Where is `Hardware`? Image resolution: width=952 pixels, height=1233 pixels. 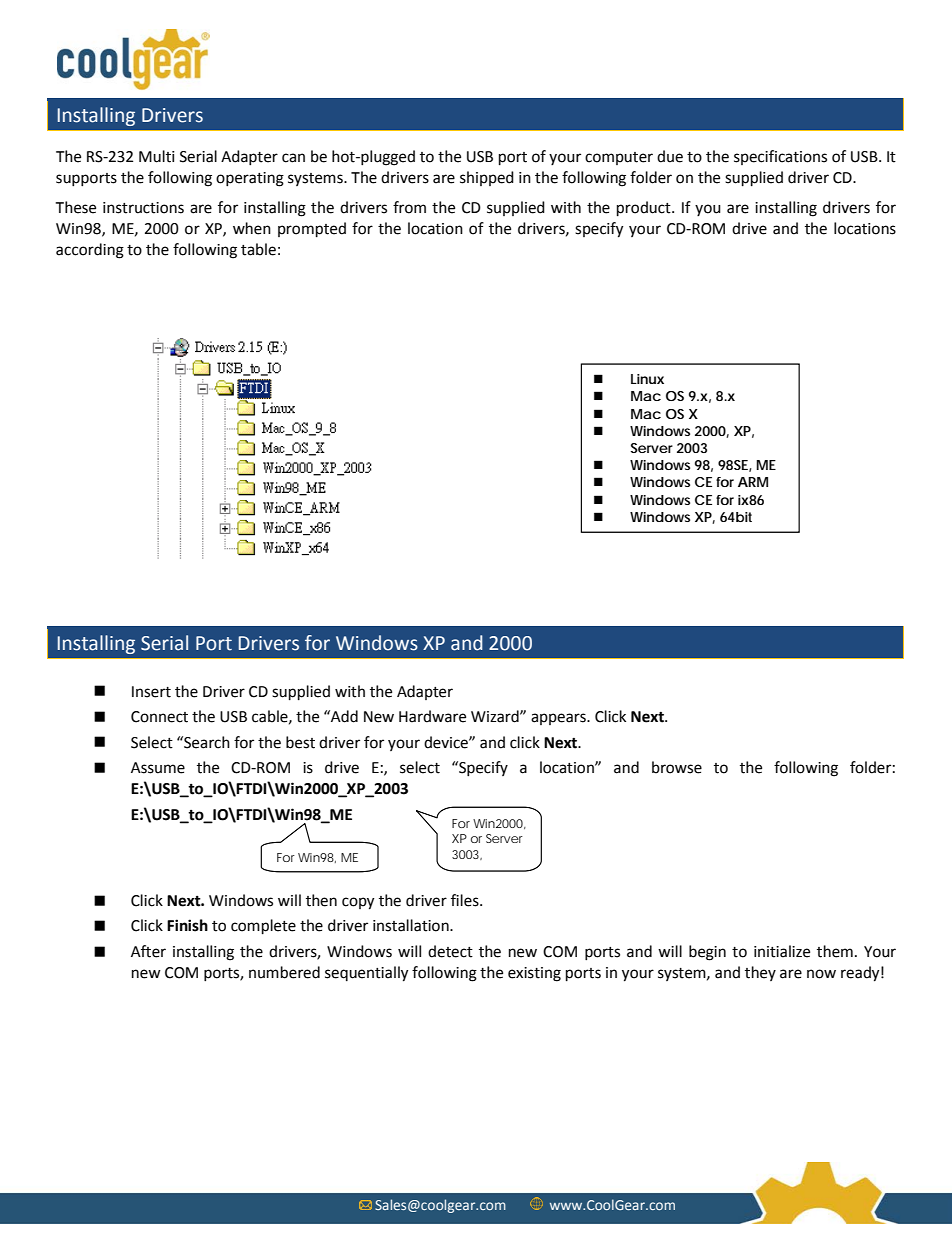 Hardware is located at coordinates (432, 716).
